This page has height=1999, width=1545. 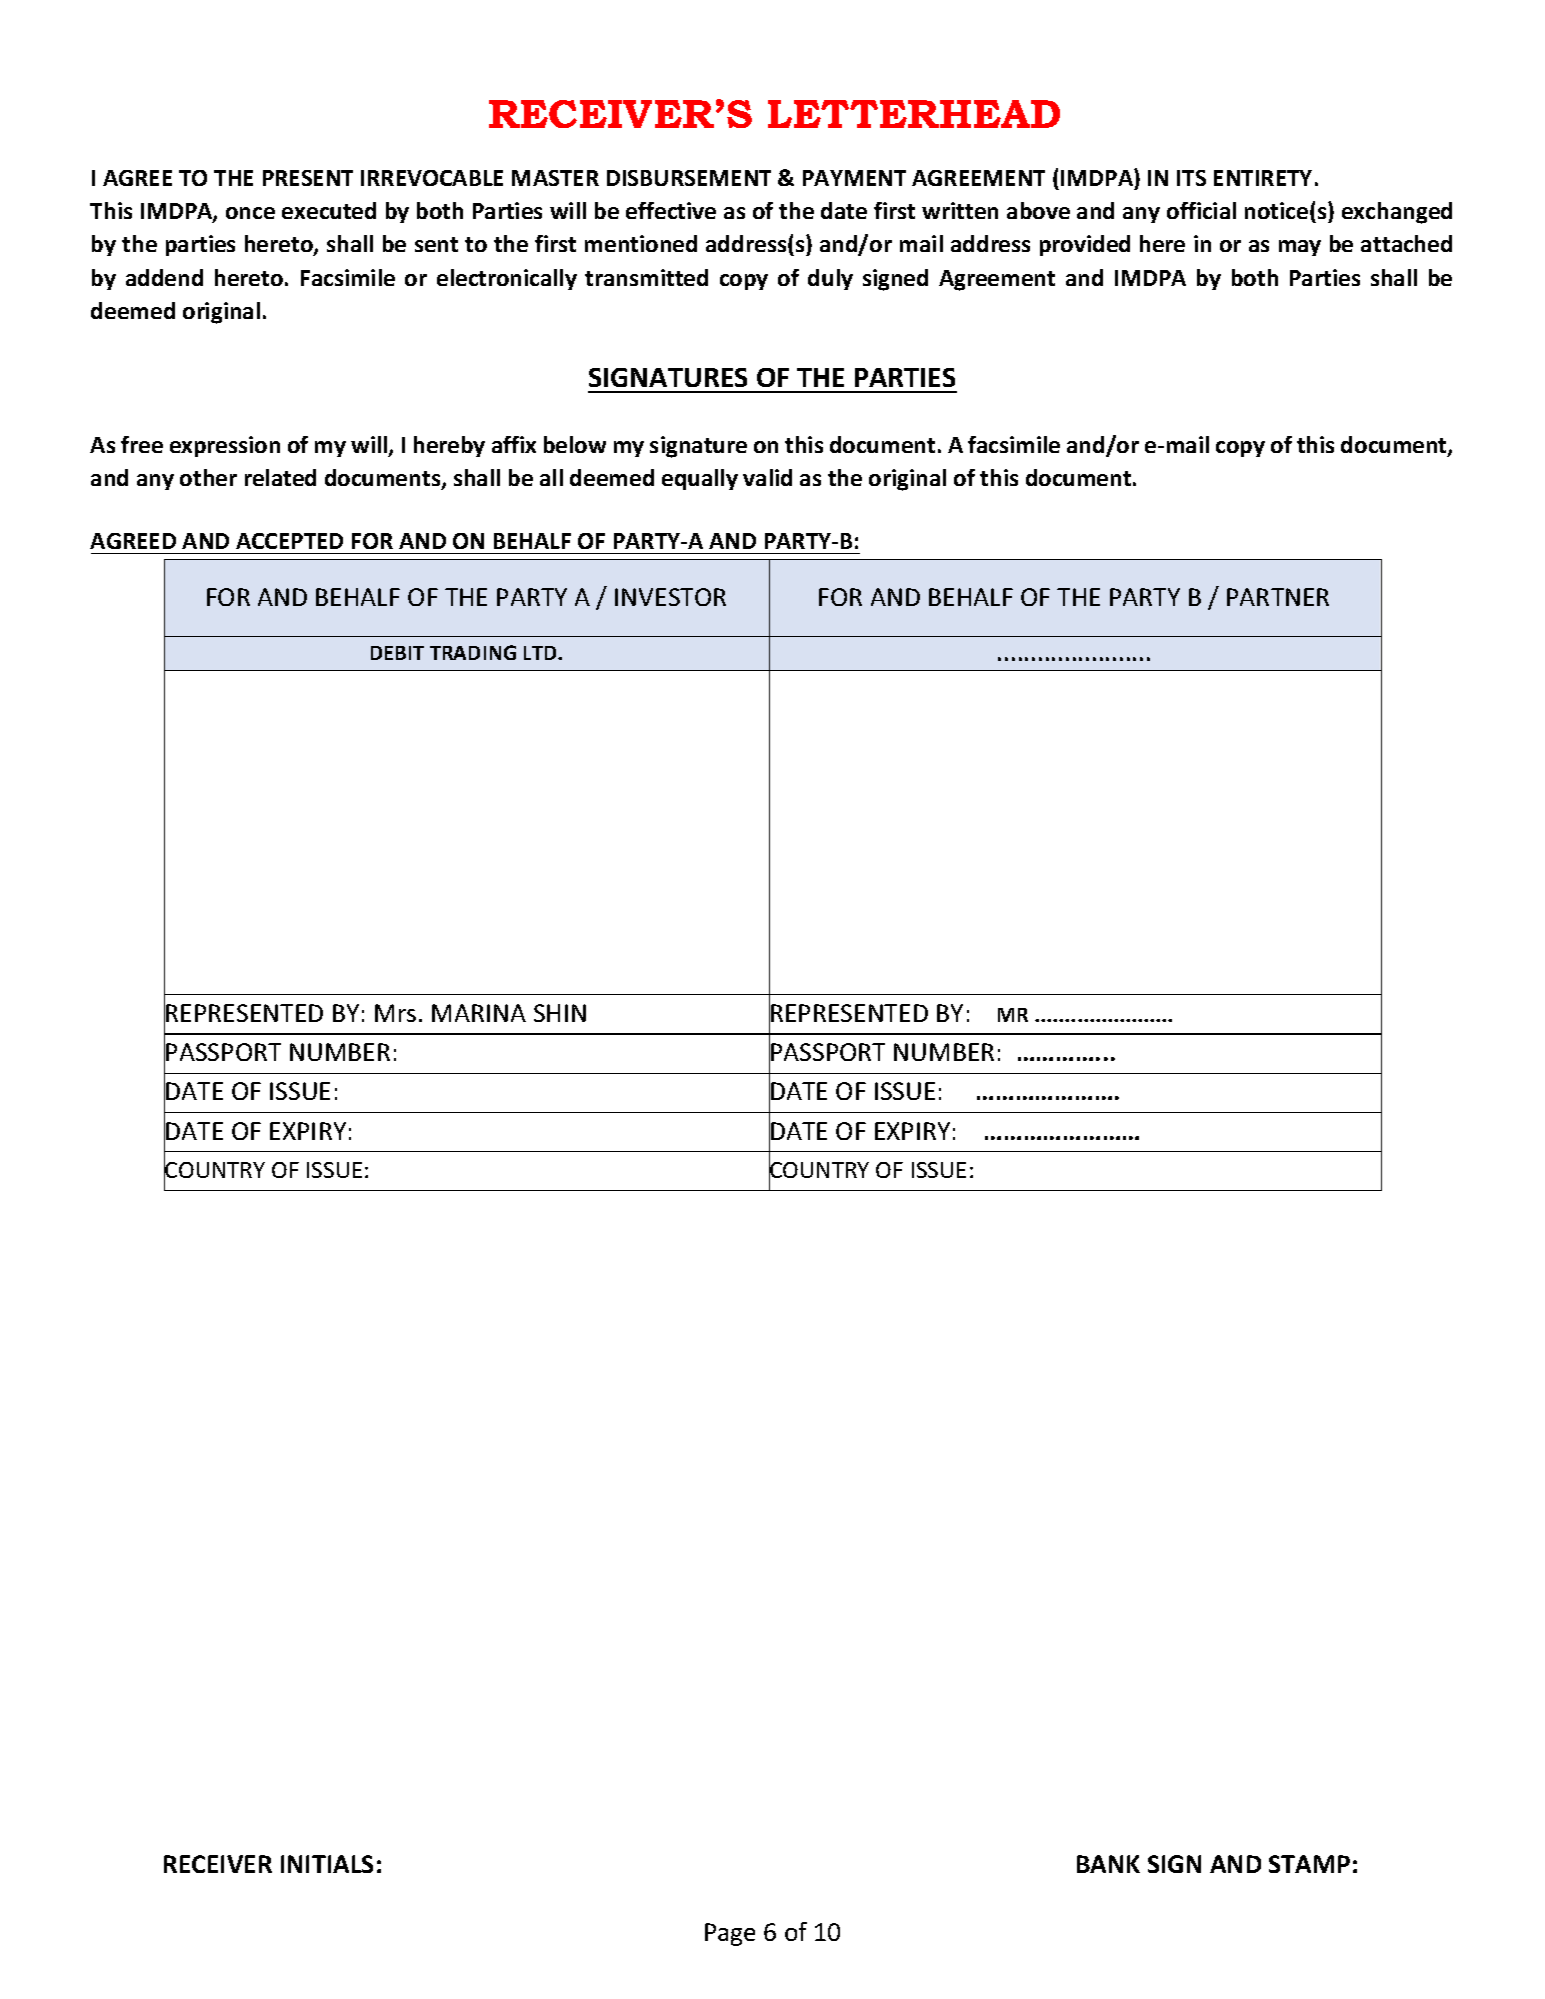 What do you see at coordinates (560, 1013) in the page?
I see `SHIN` at bounding box center [560, 1013].
